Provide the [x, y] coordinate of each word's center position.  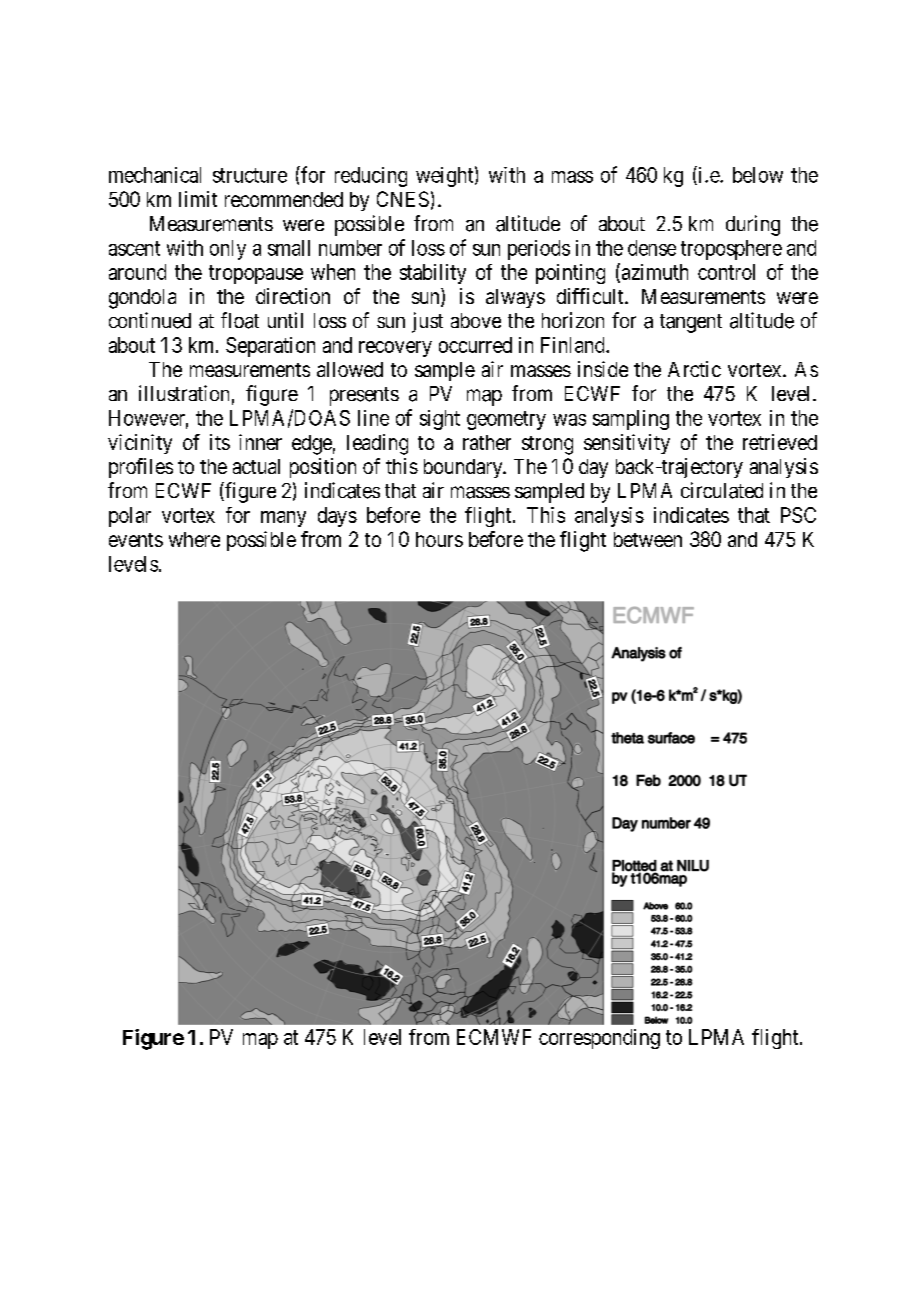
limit [198, 199]
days [337, 517]
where [194, 539]
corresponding [599, 1039]
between [648, 539]
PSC [798, 515]
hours [439, 539]
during [753, 225]
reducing [371, 177]
